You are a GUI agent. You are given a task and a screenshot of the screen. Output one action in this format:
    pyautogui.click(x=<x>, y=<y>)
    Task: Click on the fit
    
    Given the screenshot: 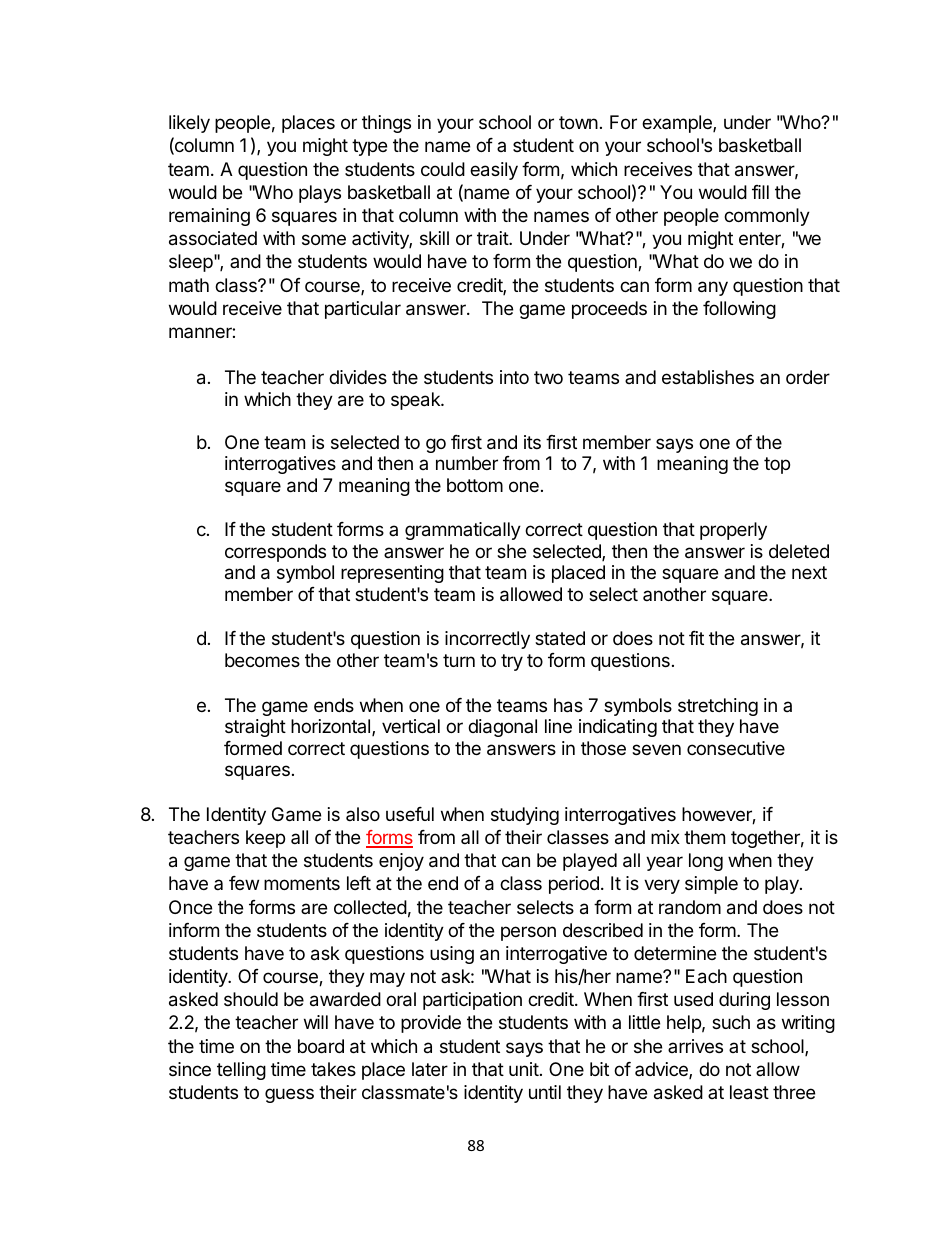 What is the action you would take?
    pyautogui.click(x=696, y=638)
